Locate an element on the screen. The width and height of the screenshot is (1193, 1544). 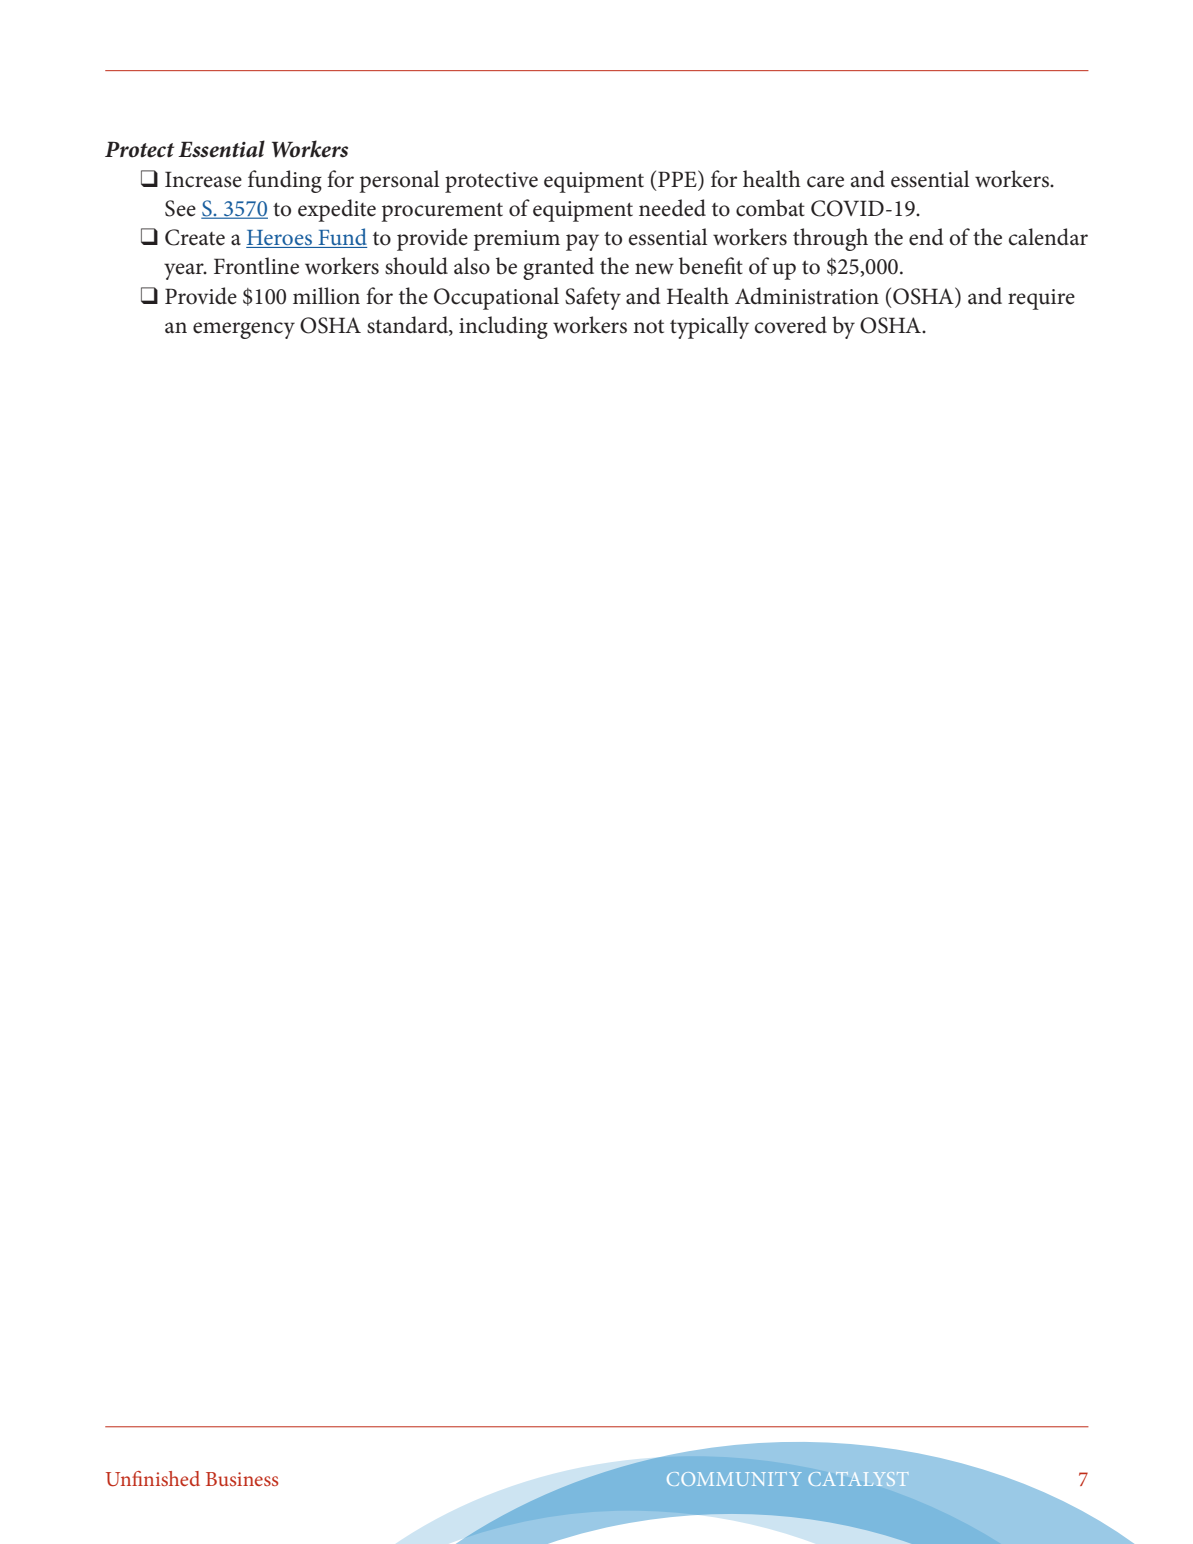
Business is located at coordinates (242, 1479).
